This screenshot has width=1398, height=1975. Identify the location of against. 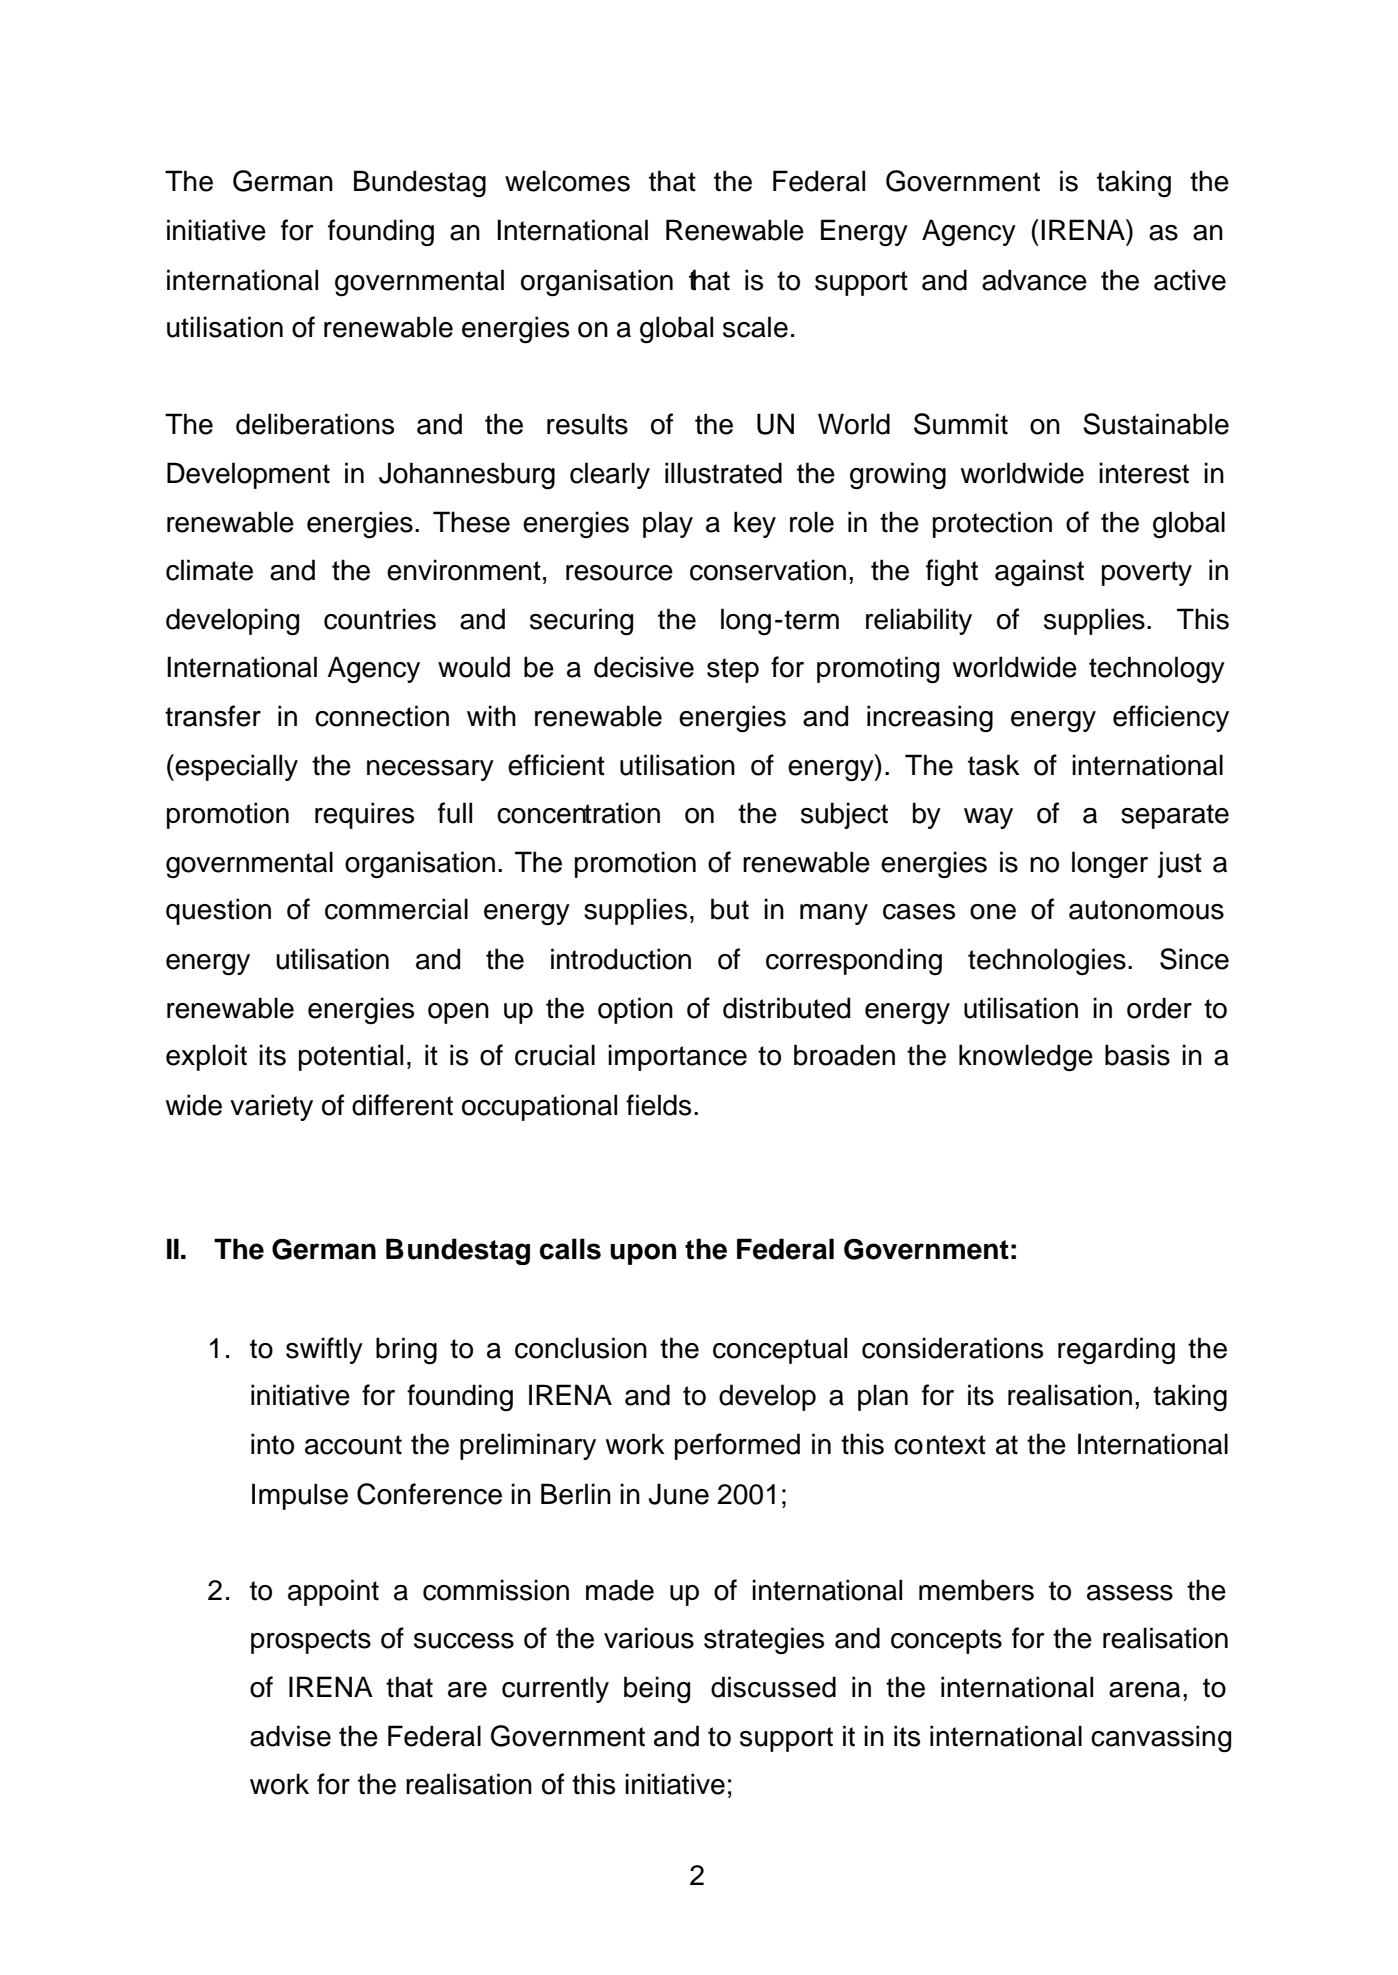
(1039, 573).
